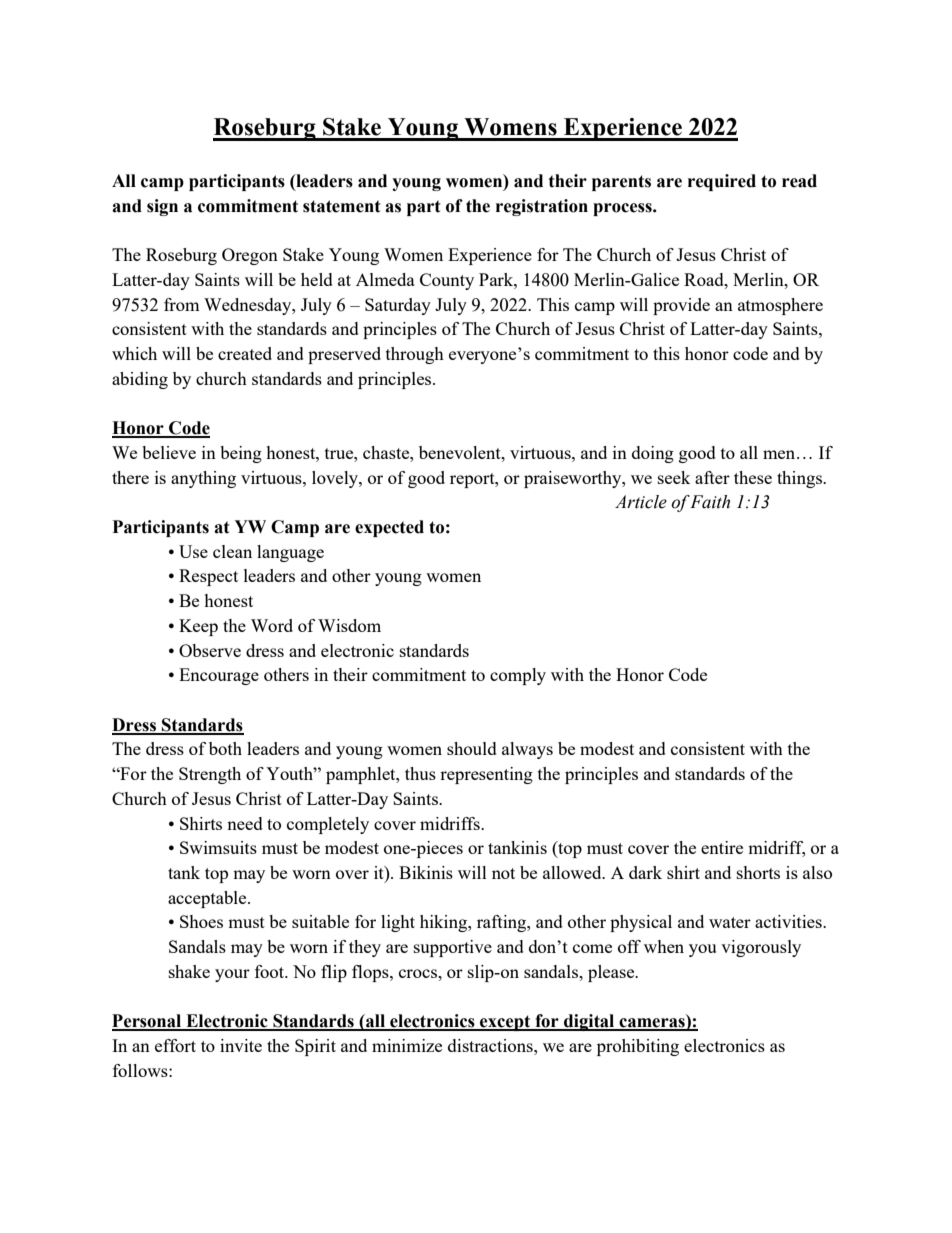  What do you see at coordinates (518, 676) in the document?
I see `comply` at bounding box center [518, 676].
